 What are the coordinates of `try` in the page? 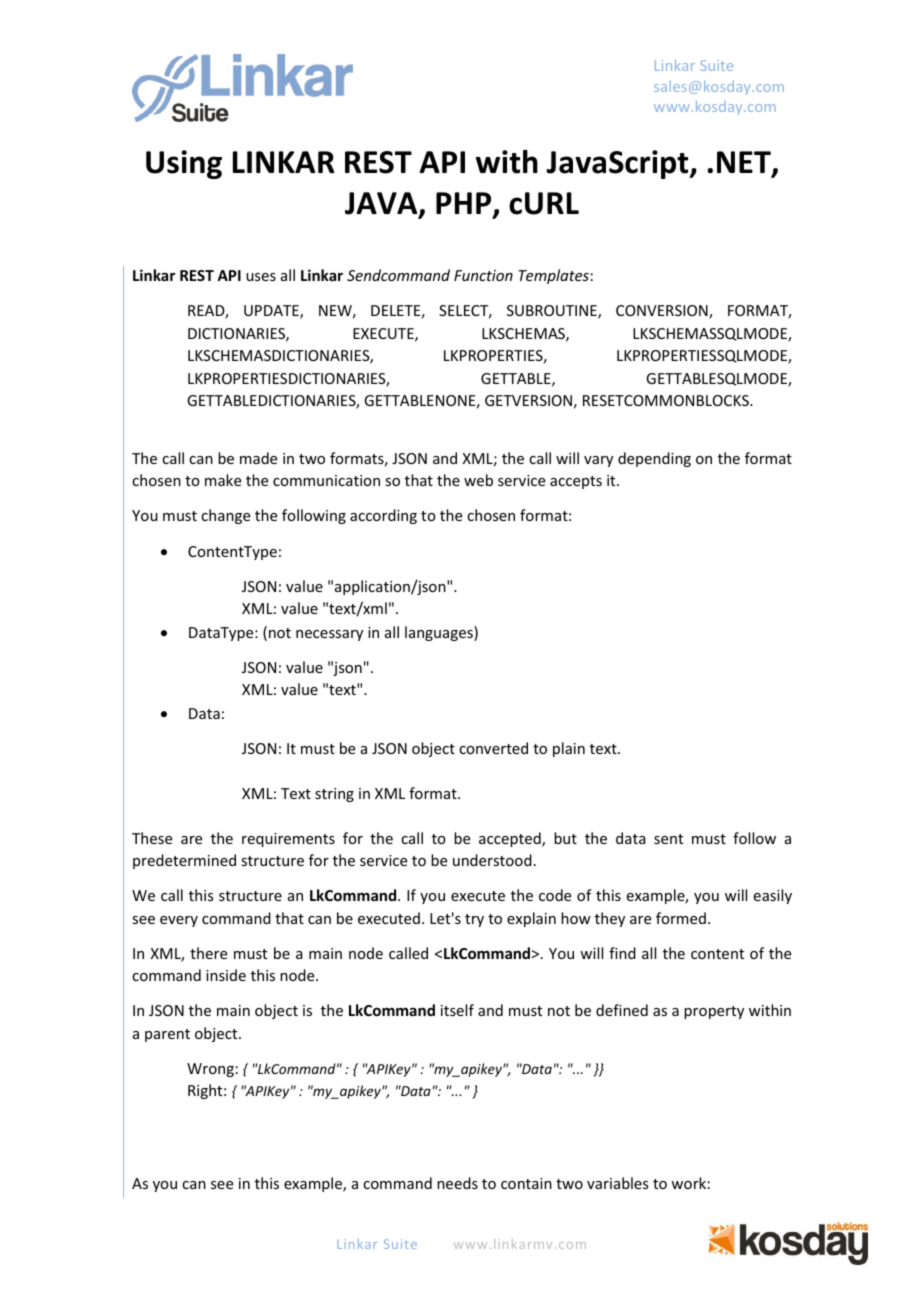 It's located at (474, 920).
